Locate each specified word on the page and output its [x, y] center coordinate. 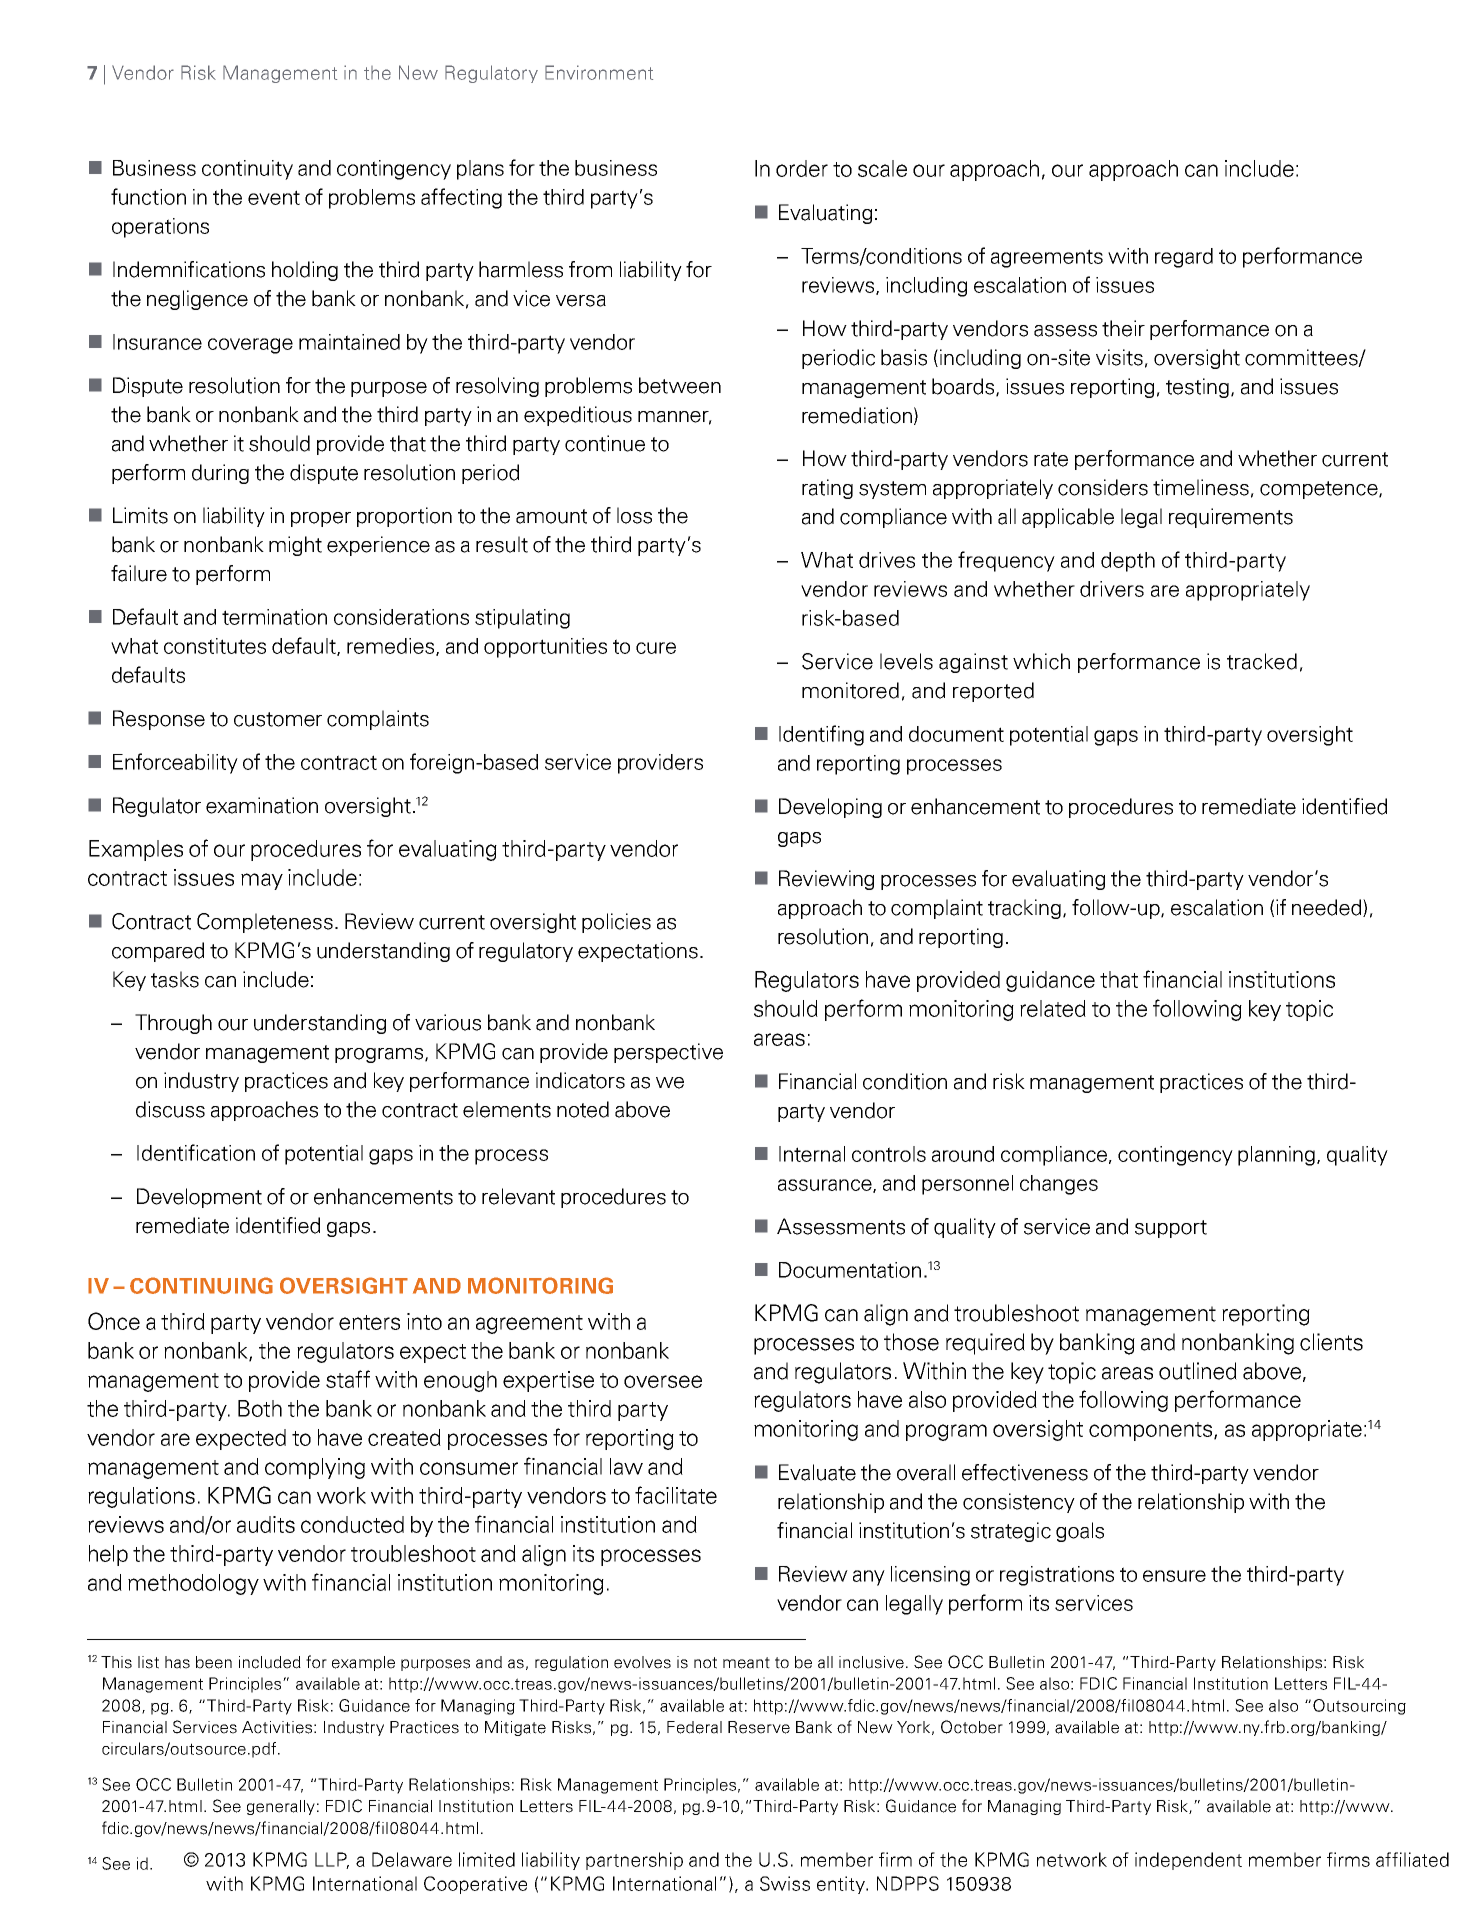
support [1171, 1229]
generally [281, 1807]
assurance [826, 1186]
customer [278, 719]
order [802, 168]
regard [1184, 258]
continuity [247, 170]
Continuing [201, 1285]
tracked [1262, 661]
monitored [850, 690]
